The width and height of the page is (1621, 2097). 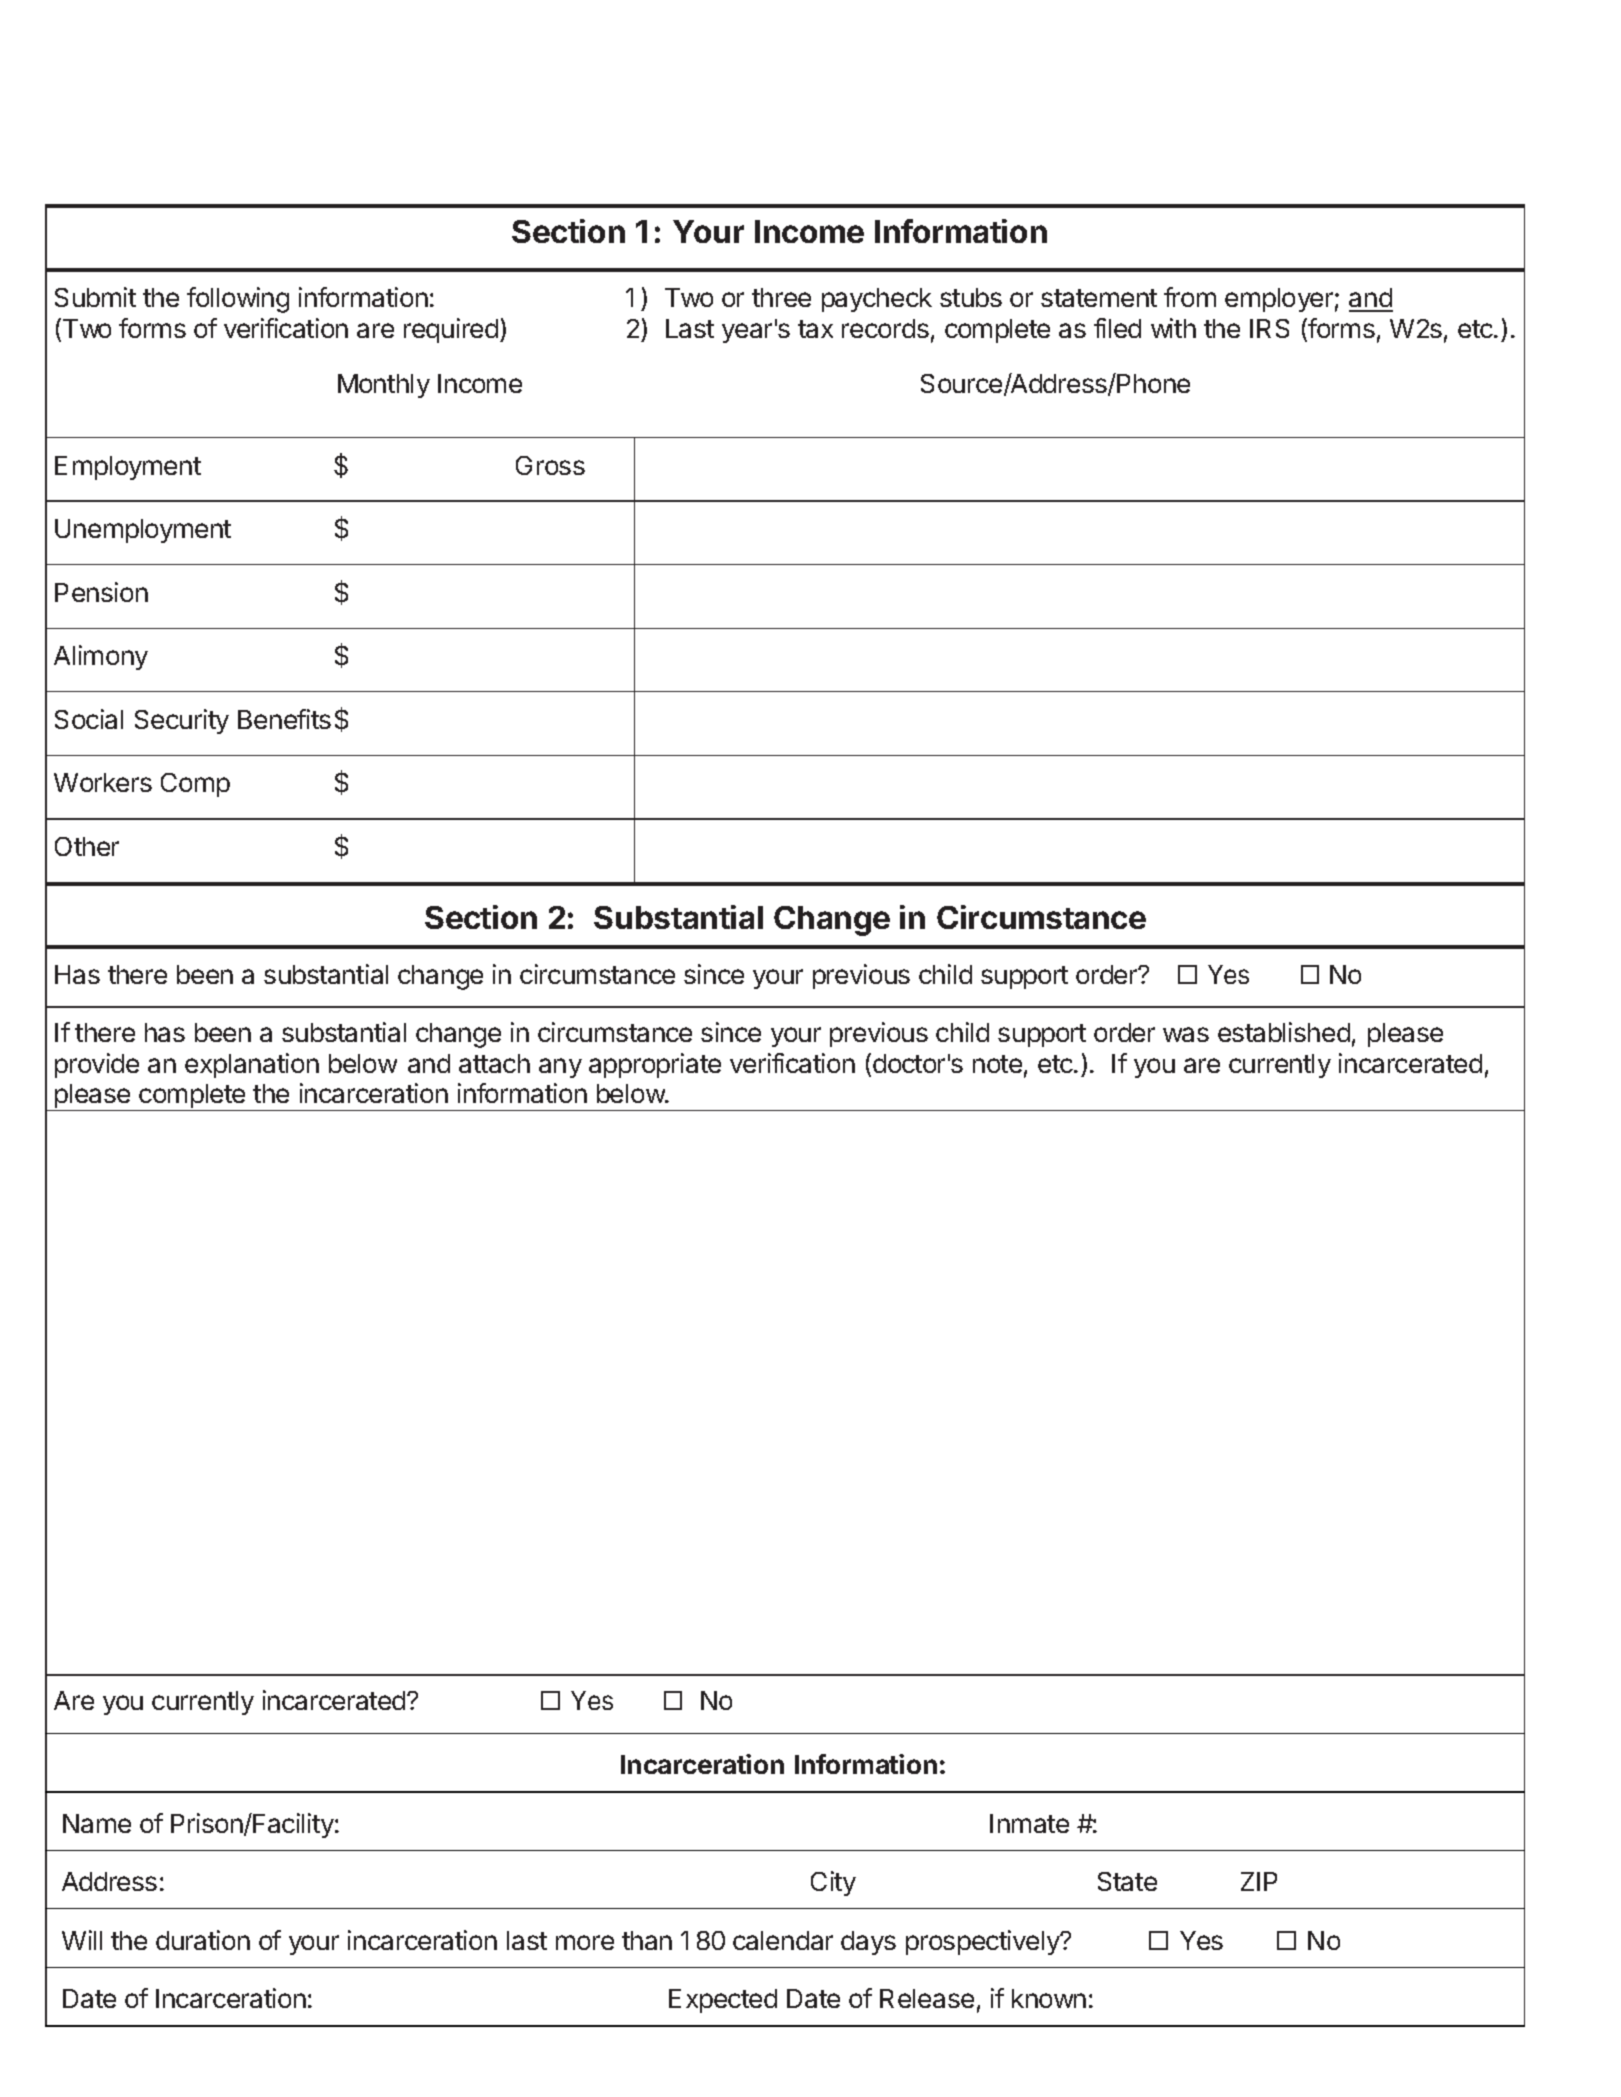 What do you see at coordinates (1186, 1034) in the page?
I see `was` at bounding box center [1186, 1034].
